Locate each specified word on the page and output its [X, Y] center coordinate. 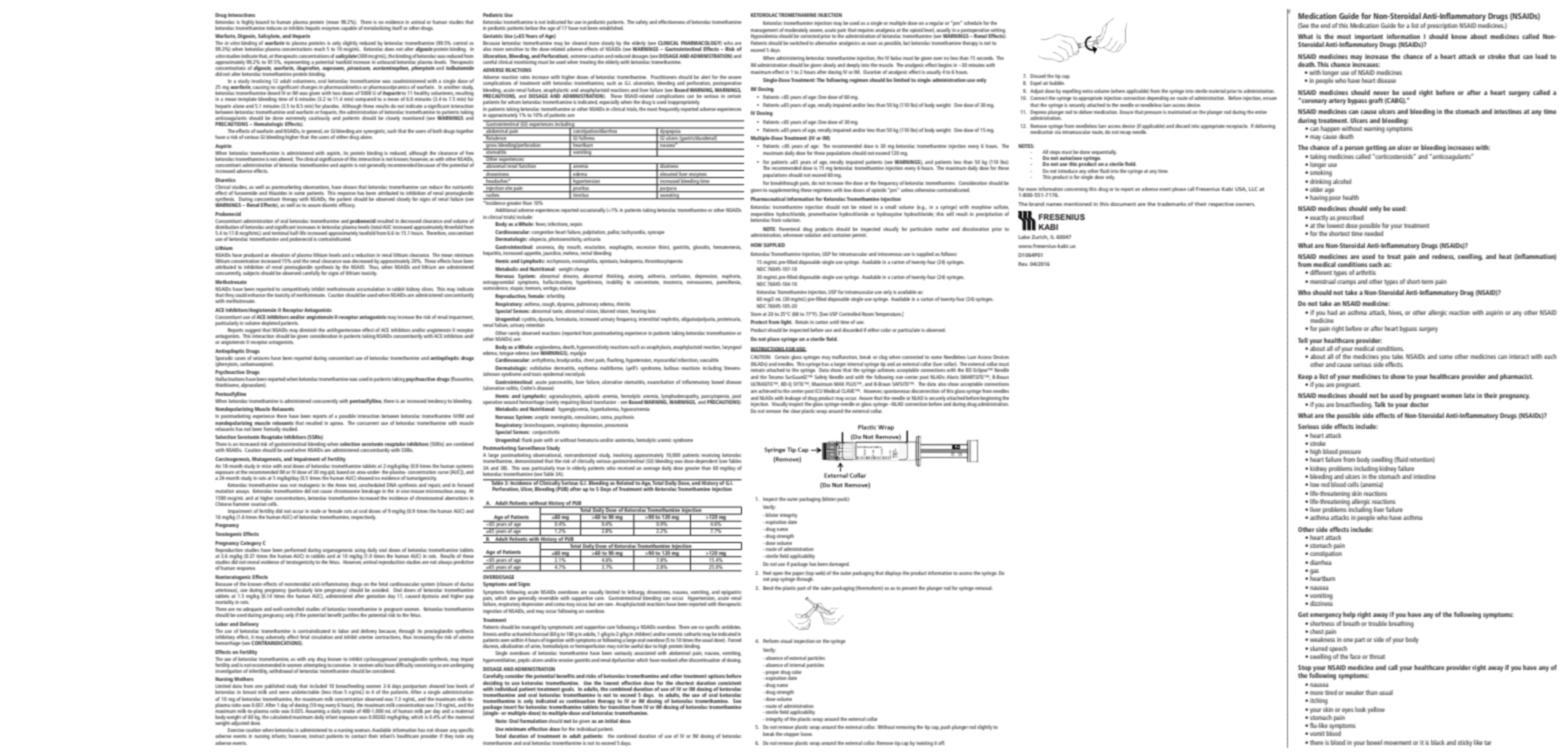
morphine [981, 207]
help [1349, 615]
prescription [1442, 26]
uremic [664, 440]
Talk [1380, 404]
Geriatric [493, 36]
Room [868, 314]
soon [872, 43]
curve [443, 472]
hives [1396, 313]
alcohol [1342, 181]
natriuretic [463, 187]
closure [445, 584]
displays [893, 573]
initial [611, 721]
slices [428, 289]
